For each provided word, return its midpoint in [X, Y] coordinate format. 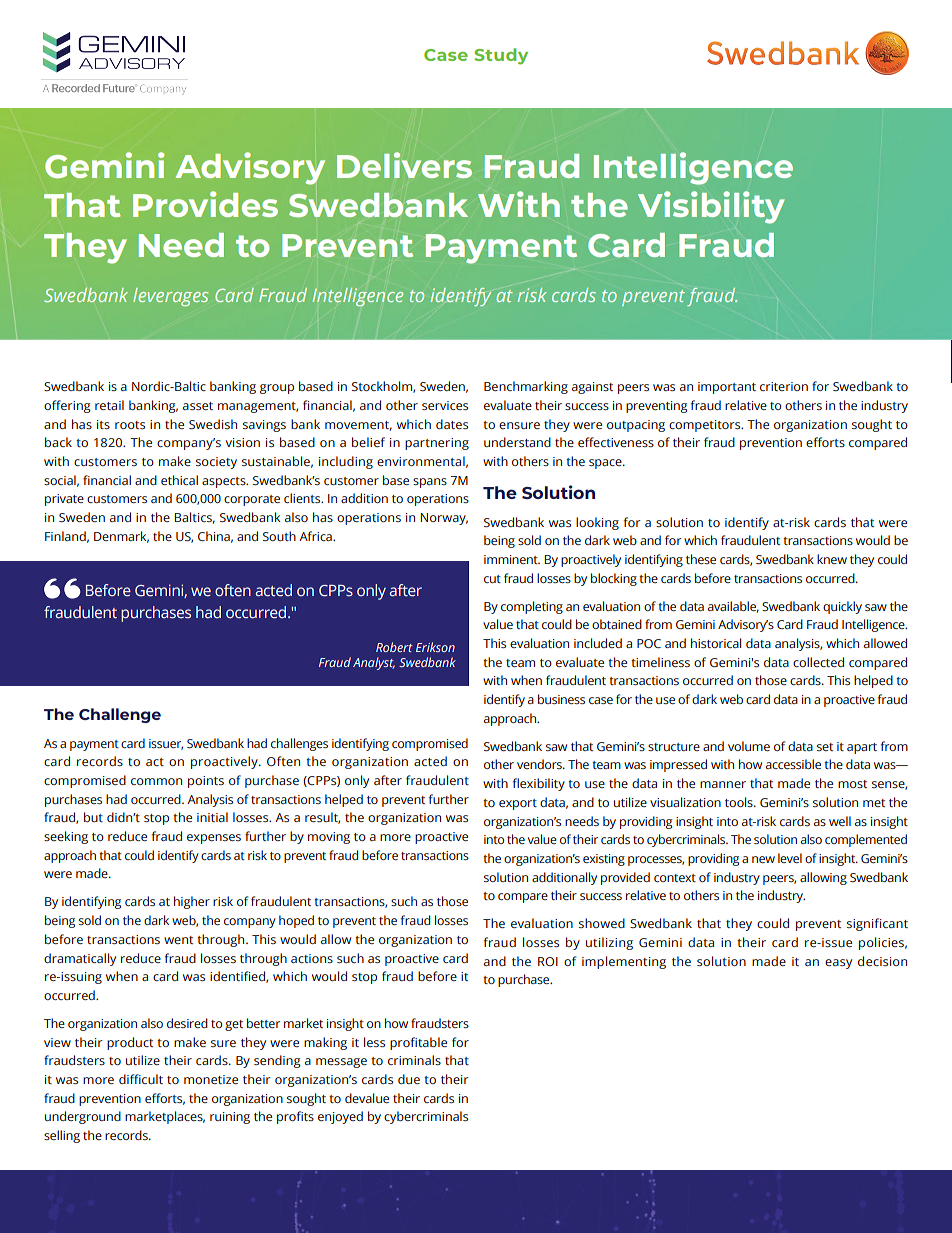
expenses [214, 839]
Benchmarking [526, 387]
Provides [205, 204]
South [279, 536]
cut [492, 579]
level [790, 858]
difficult [141, 1079]
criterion [784, 386]
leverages [170, 297]
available [733, 607]
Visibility [711, 207]
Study [501, 56]
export [518, 804]
